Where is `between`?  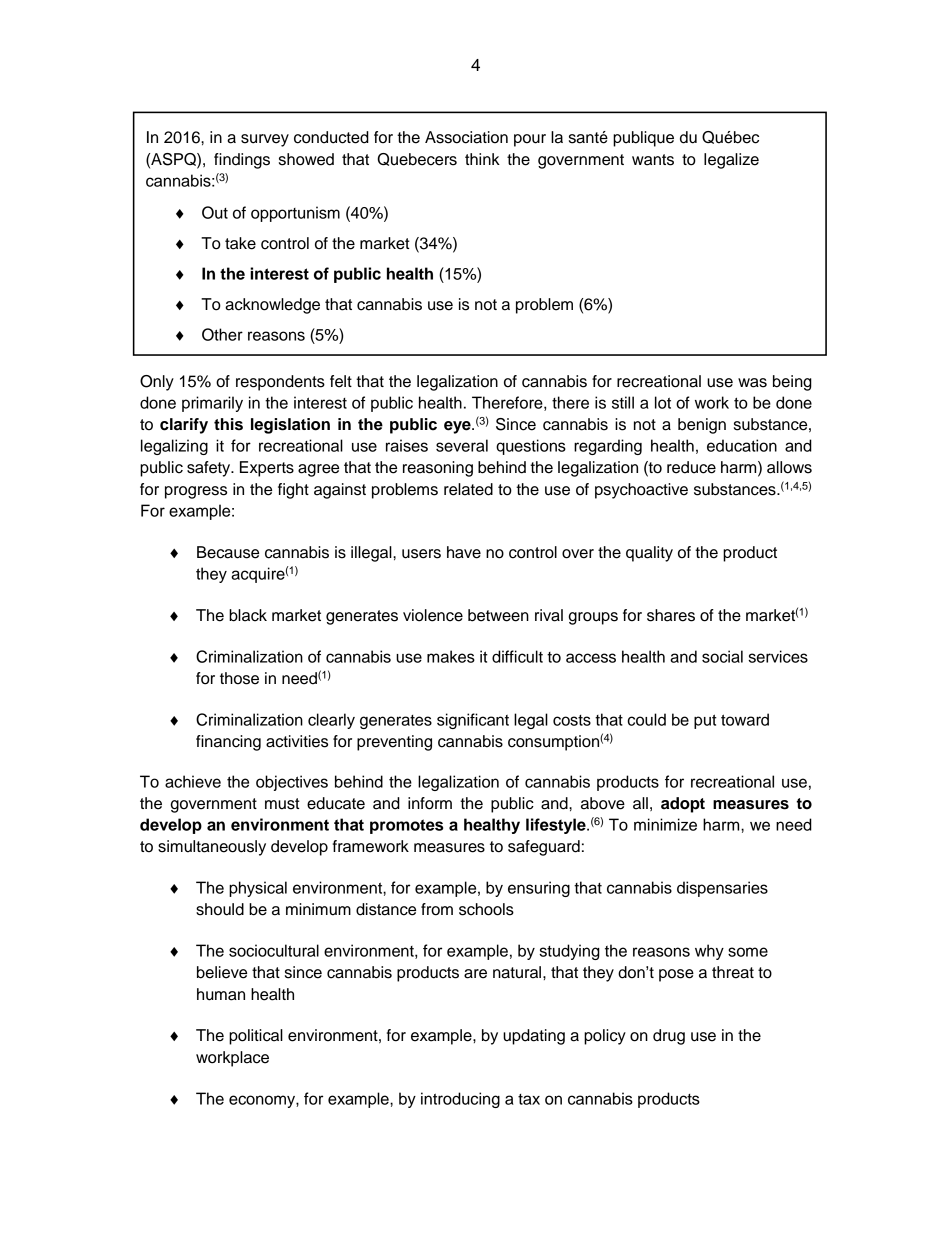
between is located at coordinates (498, 615).
